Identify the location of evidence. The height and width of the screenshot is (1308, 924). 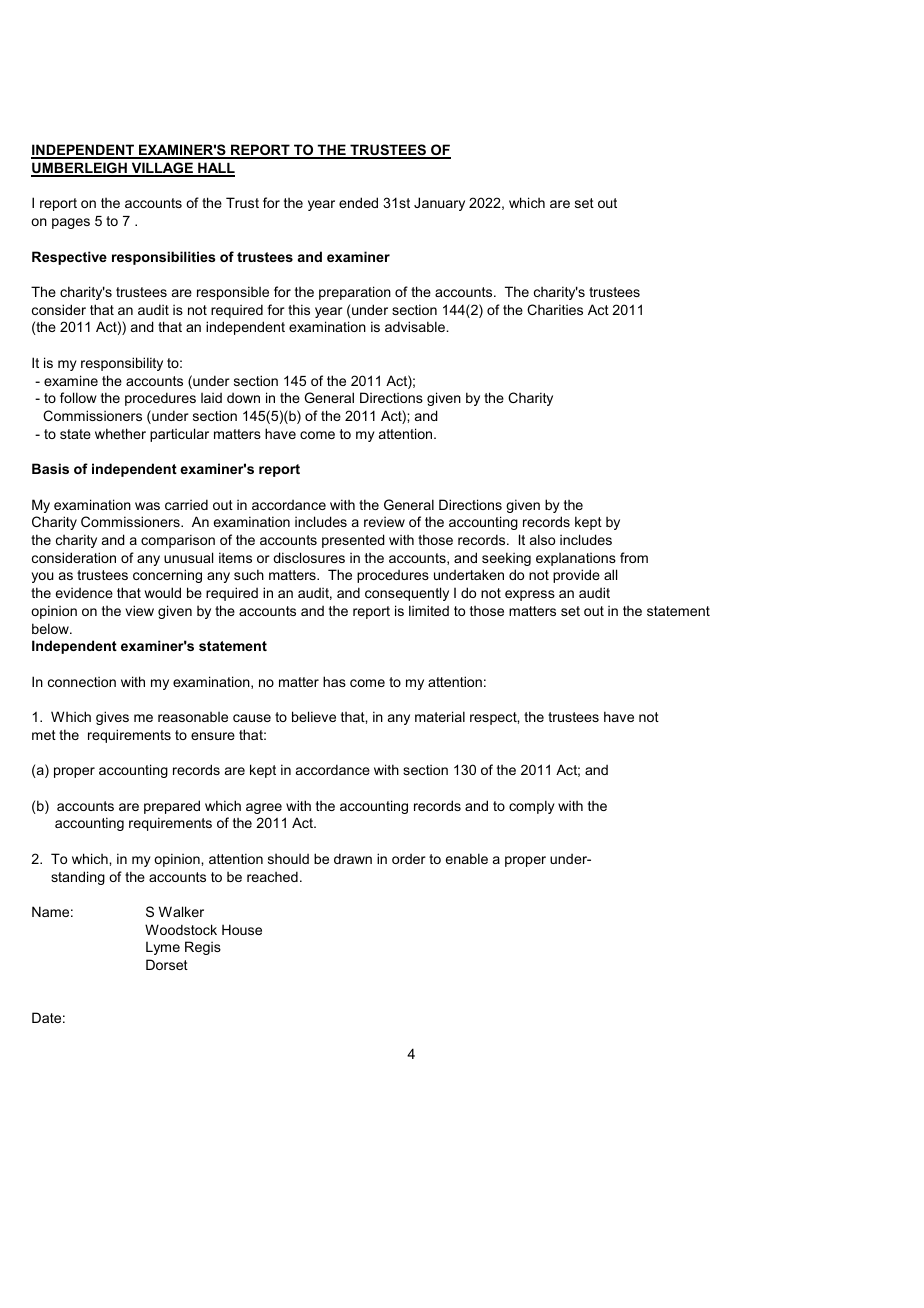
(84, 593).
